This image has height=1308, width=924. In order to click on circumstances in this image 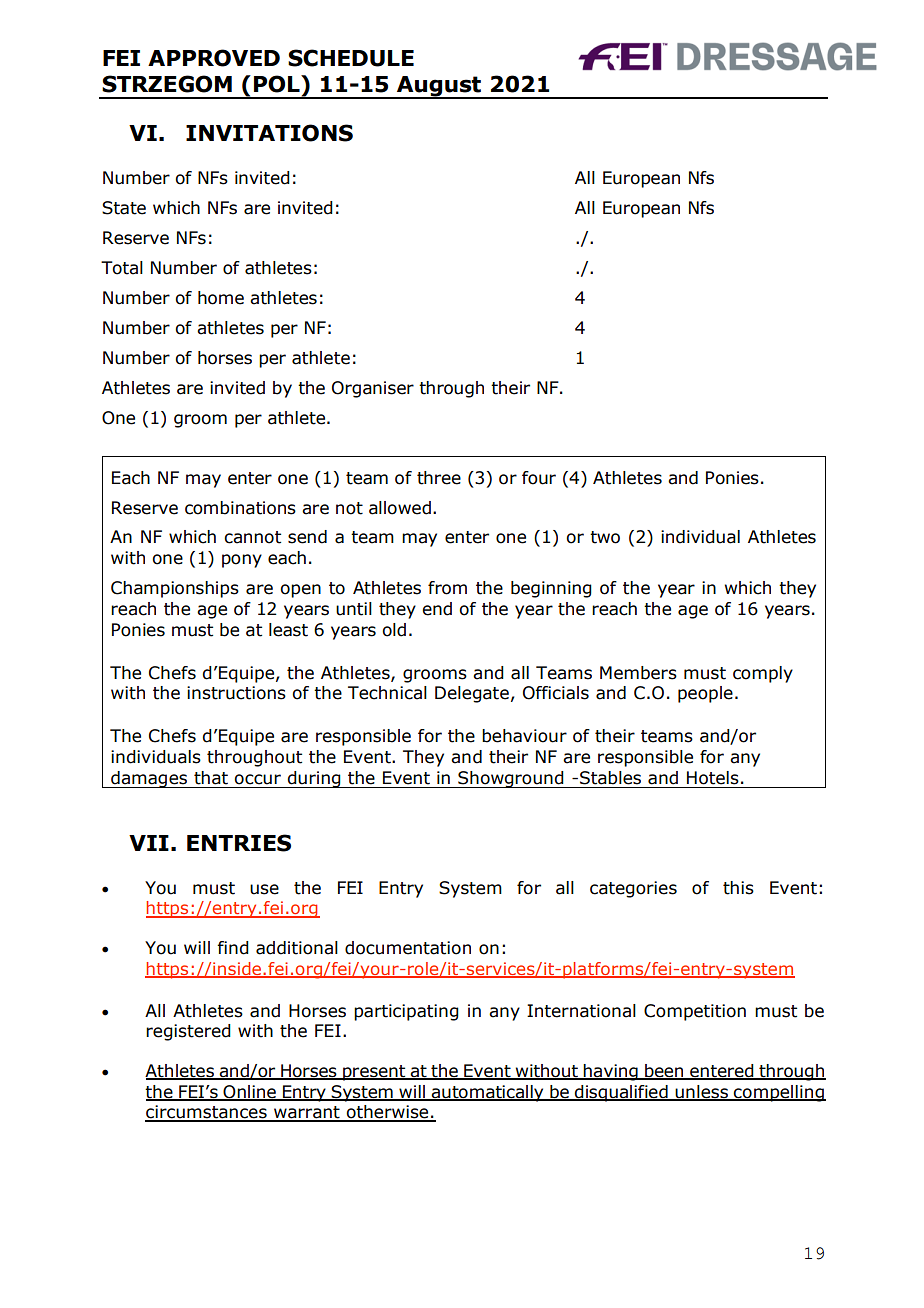, I will do `click(207, 1113)`.
